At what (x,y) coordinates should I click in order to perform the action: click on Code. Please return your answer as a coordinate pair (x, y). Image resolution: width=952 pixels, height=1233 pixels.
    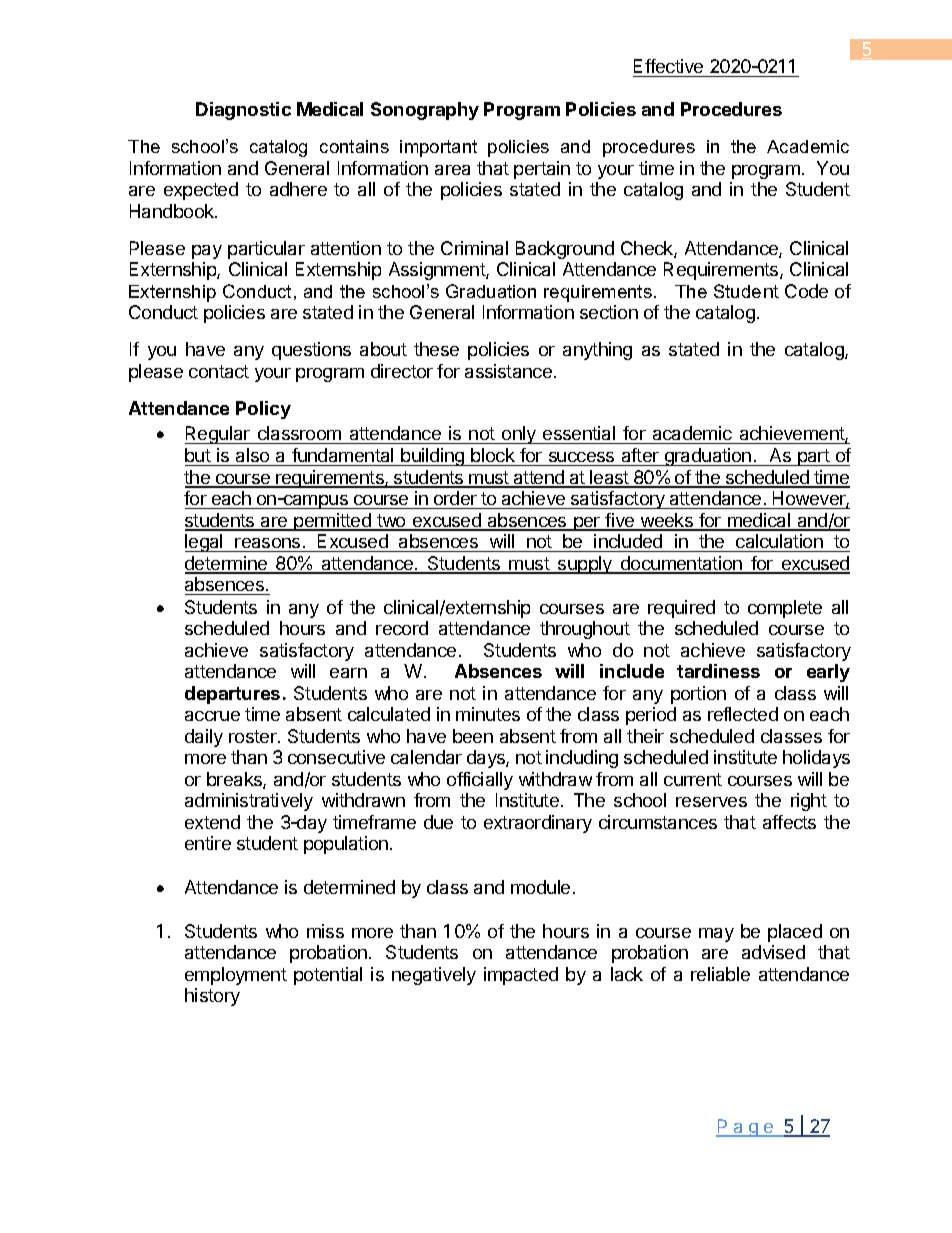
    Looking at the image, I should click on (806, 291).
